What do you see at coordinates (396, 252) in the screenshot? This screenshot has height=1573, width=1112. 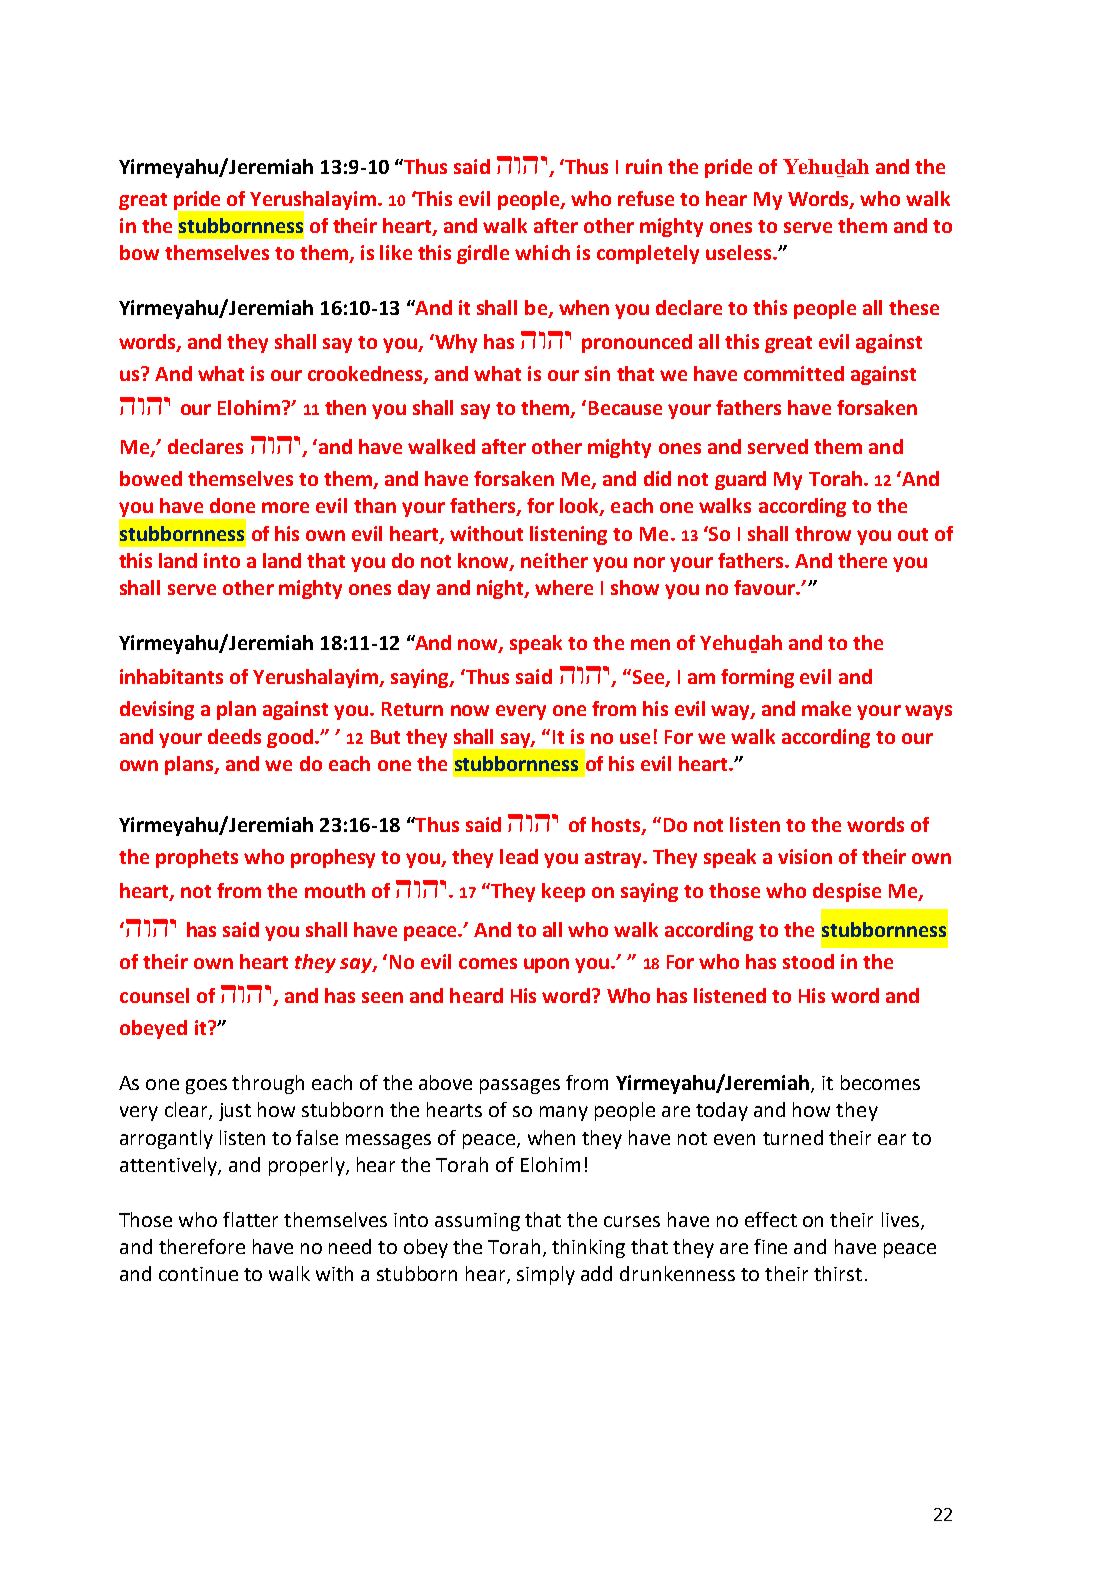 I see `like` at bounding box center [396, 252].
